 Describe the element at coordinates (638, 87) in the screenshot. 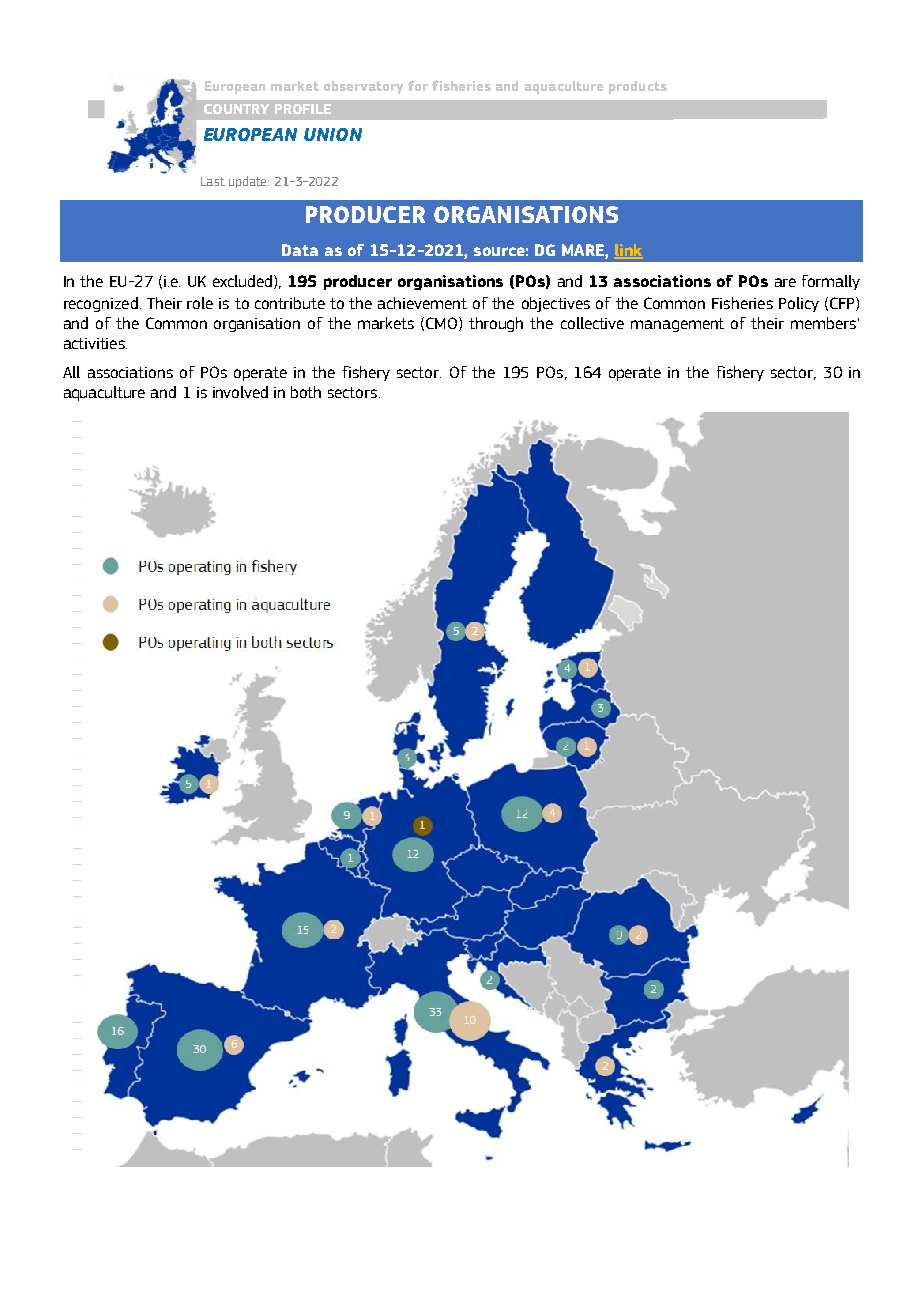

I see `products` at that location.
